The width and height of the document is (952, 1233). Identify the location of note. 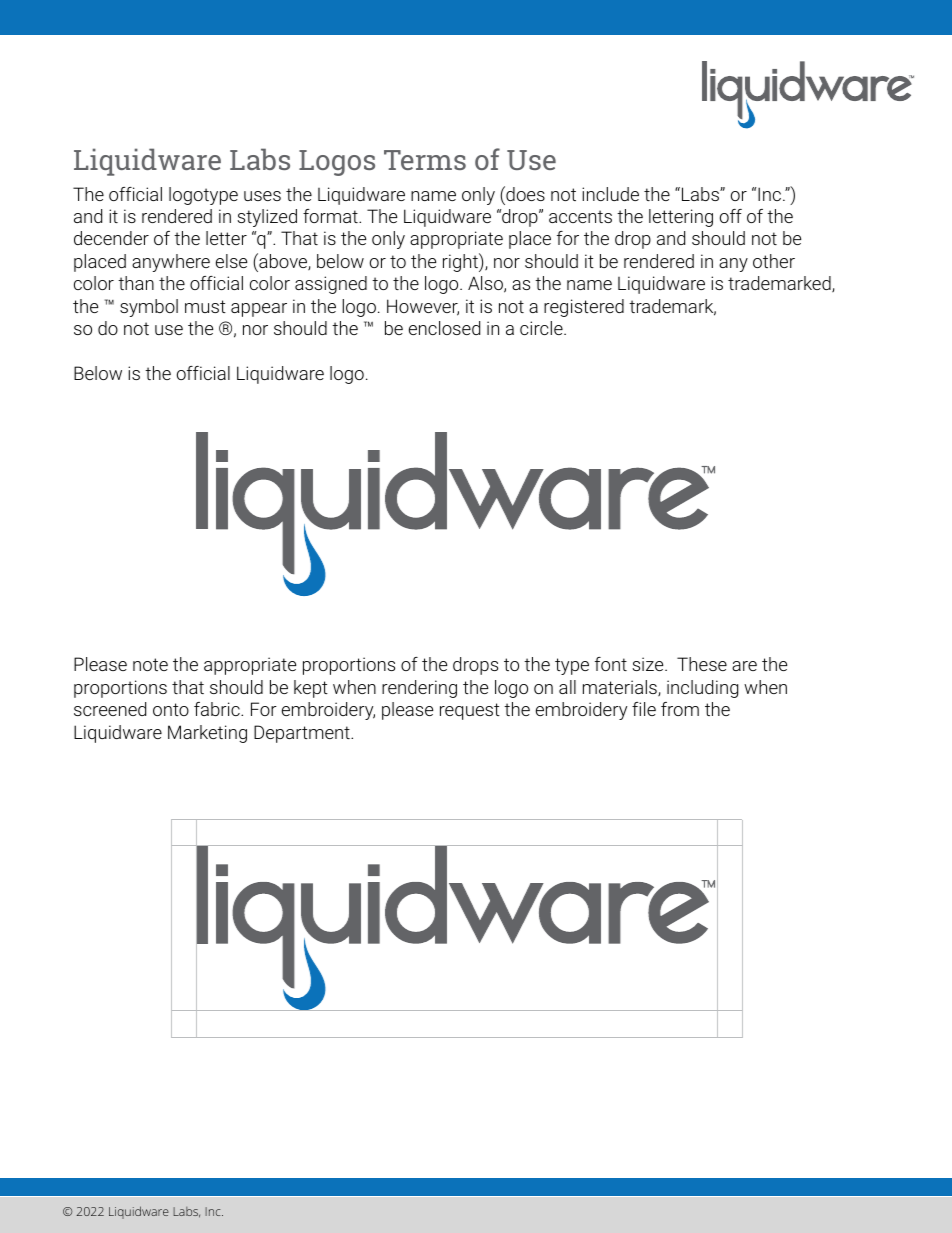
(150, 664).
